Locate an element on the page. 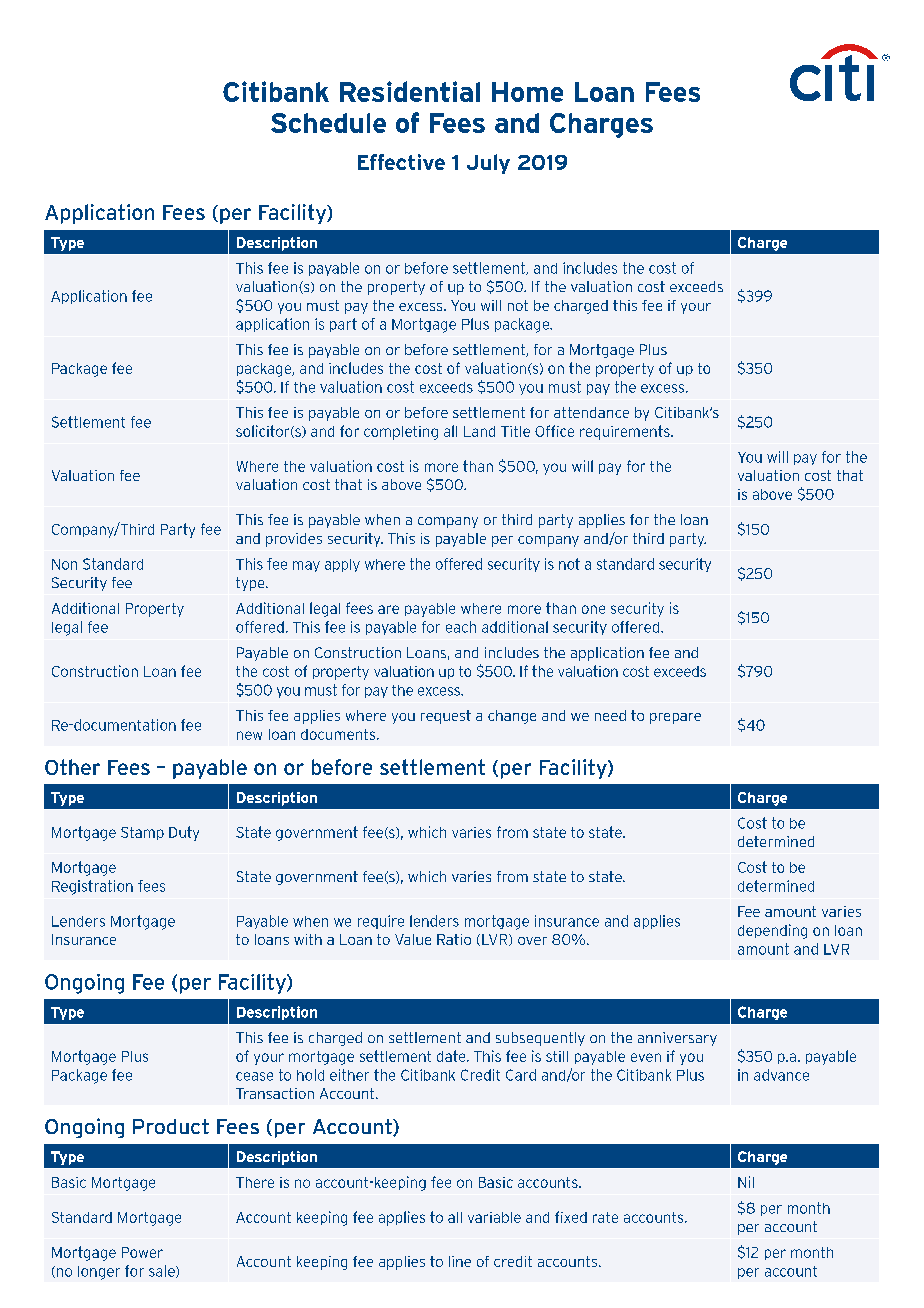  Schedule is located at coordinates (328, 123).
